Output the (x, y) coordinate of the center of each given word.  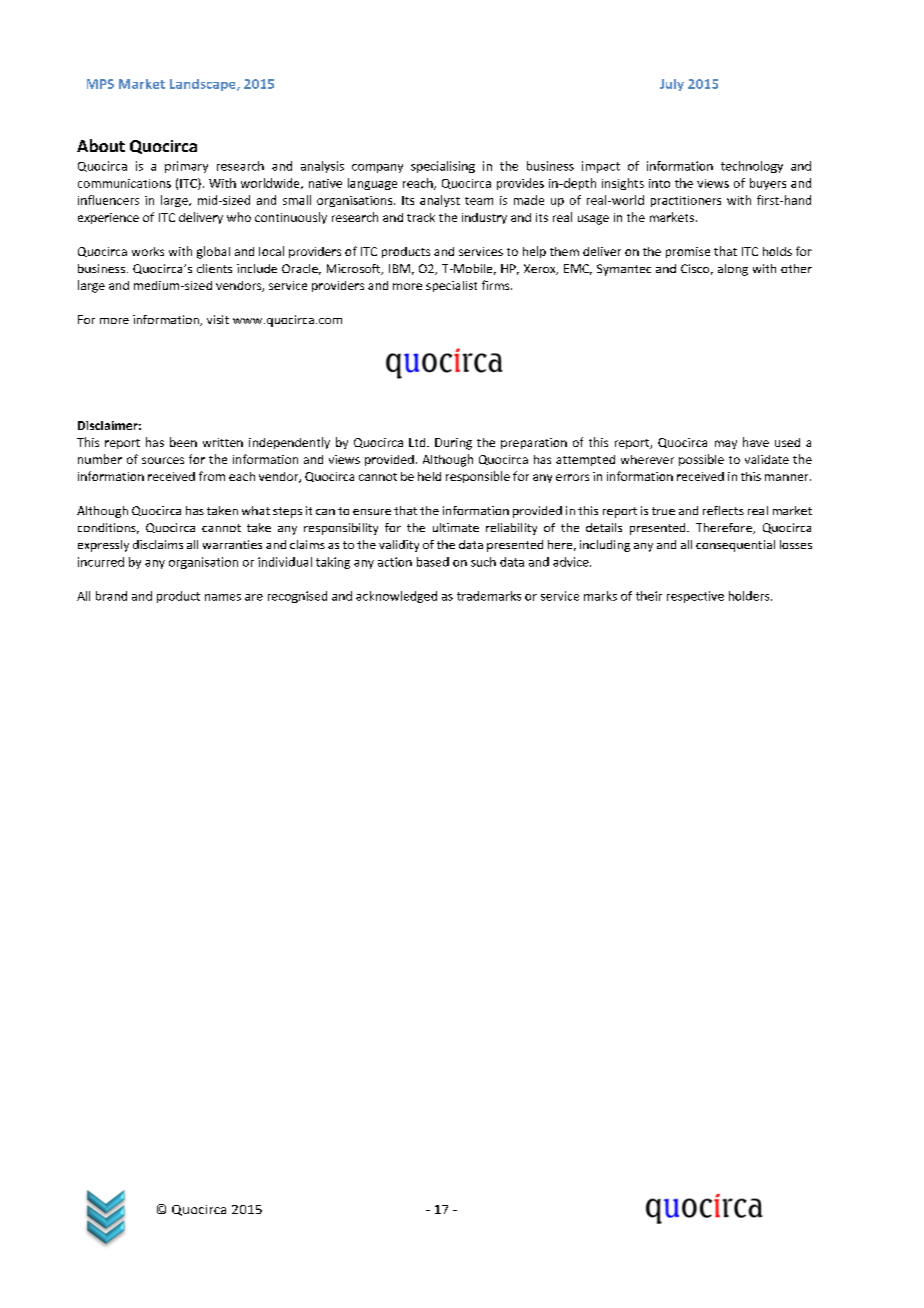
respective (695, 597)
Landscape (204, 85)
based (433, 562)
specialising (443, 167)
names (223, 597)
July (672, 85)
